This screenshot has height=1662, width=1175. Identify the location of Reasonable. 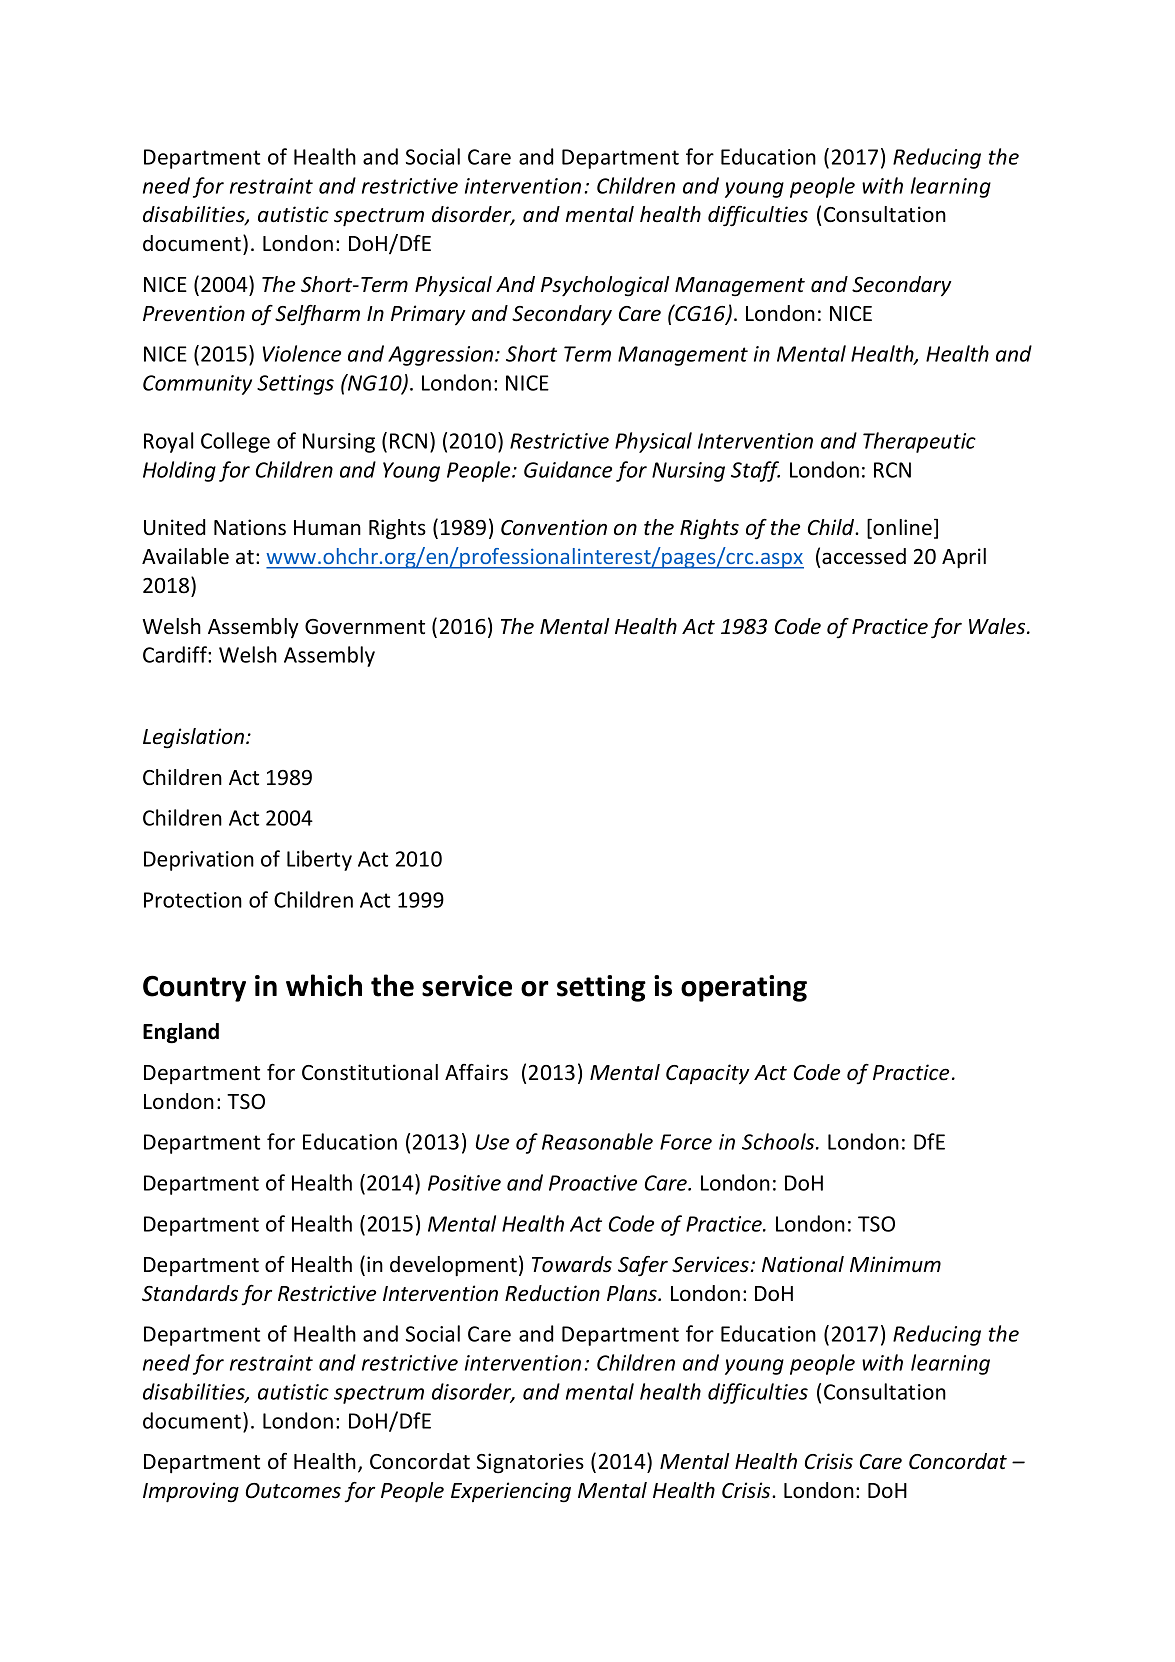
(597, 1141).
